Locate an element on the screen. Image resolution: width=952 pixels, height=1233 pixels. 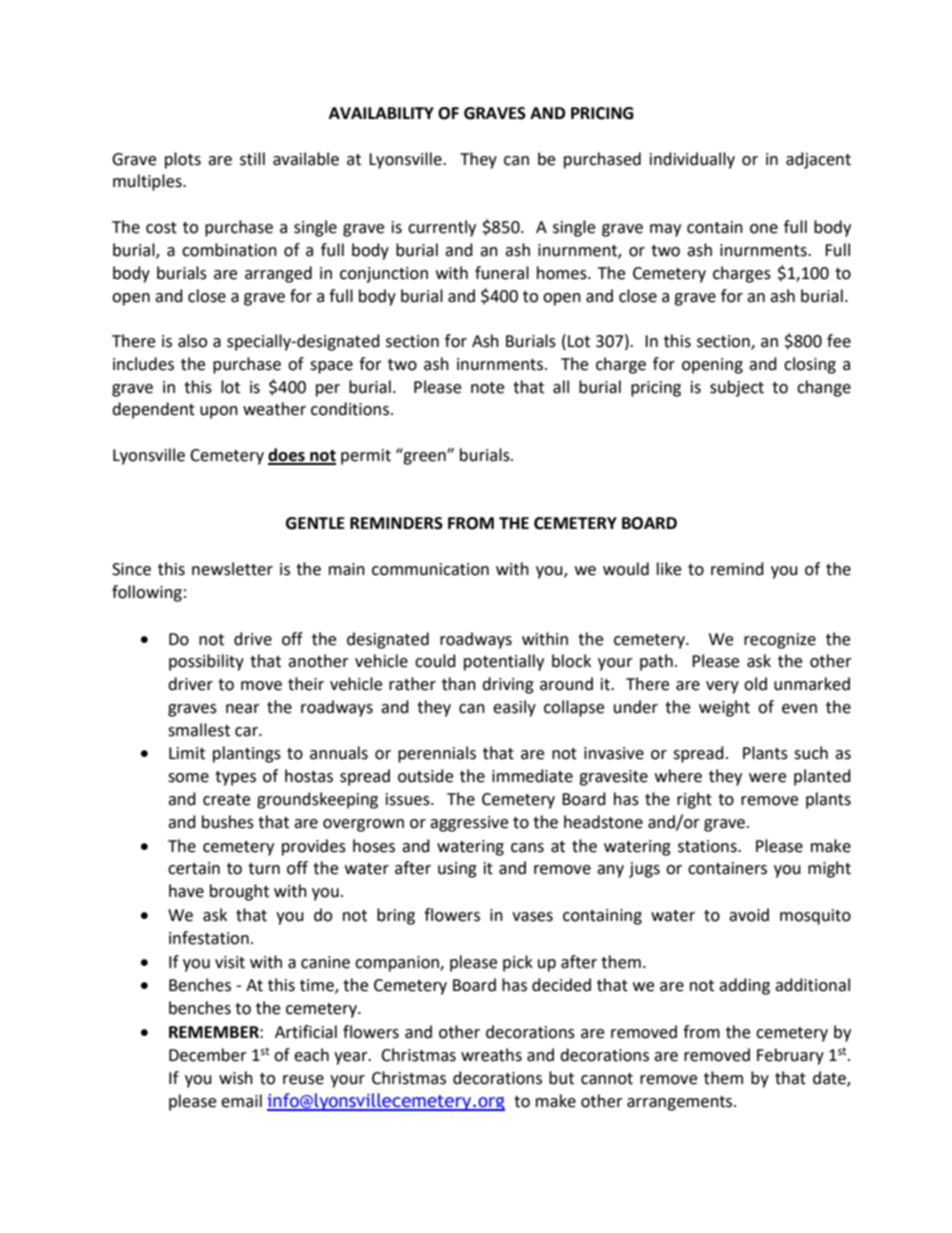
stations is located at coordinates (708, 846).
